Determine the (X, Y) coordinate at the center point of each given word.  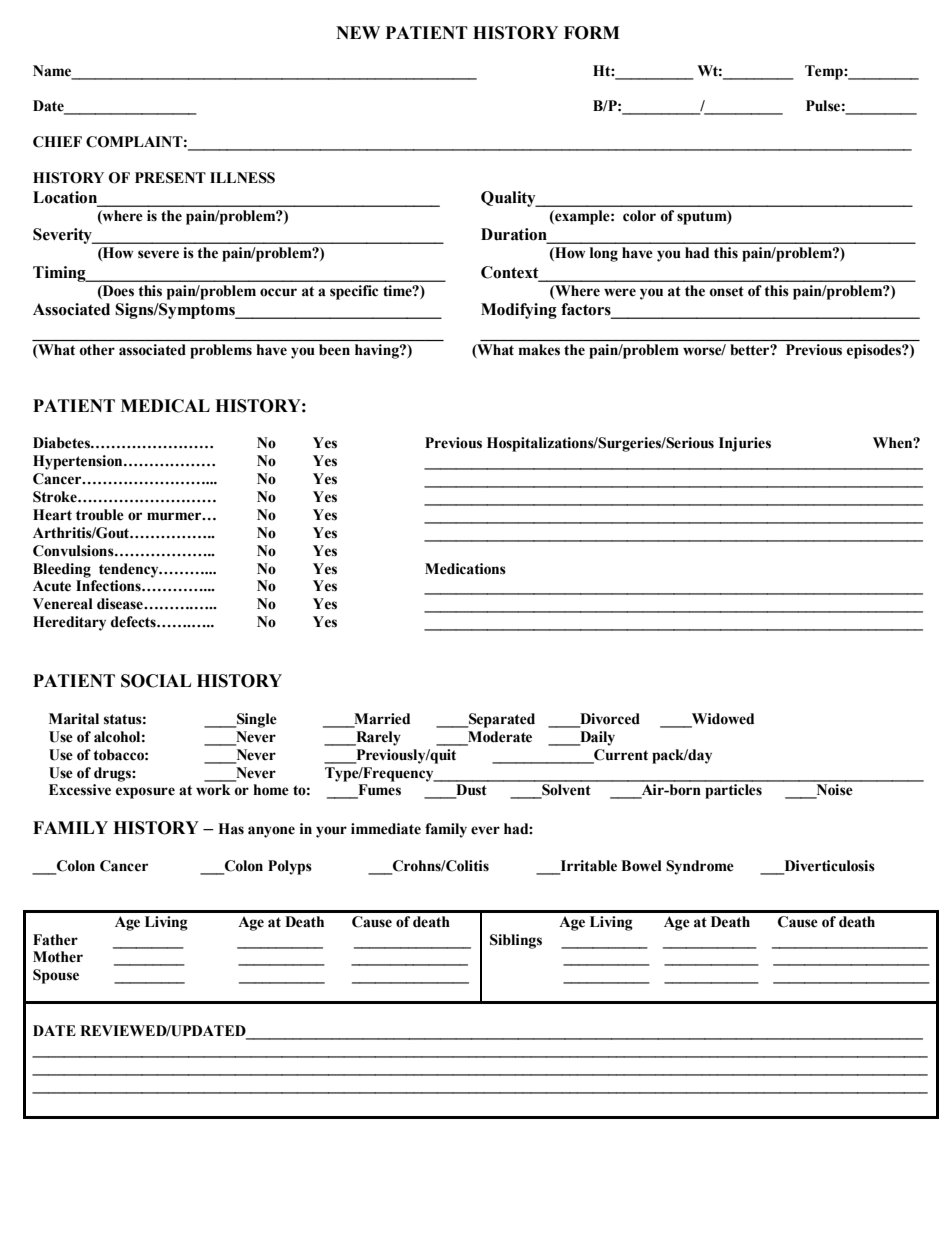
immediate (386, 829)
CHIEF (57, 142)
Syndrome (700, 867)
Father (55, 940)
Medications (465, 569)
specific (354, 292)
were (620, 292)
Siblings (516, 941)
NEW (358, 32)
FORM (592, 33)
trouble (100, 515)
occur (278, 292)
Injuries (745, 444)
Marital (74, 719)
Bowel (641, 866)
